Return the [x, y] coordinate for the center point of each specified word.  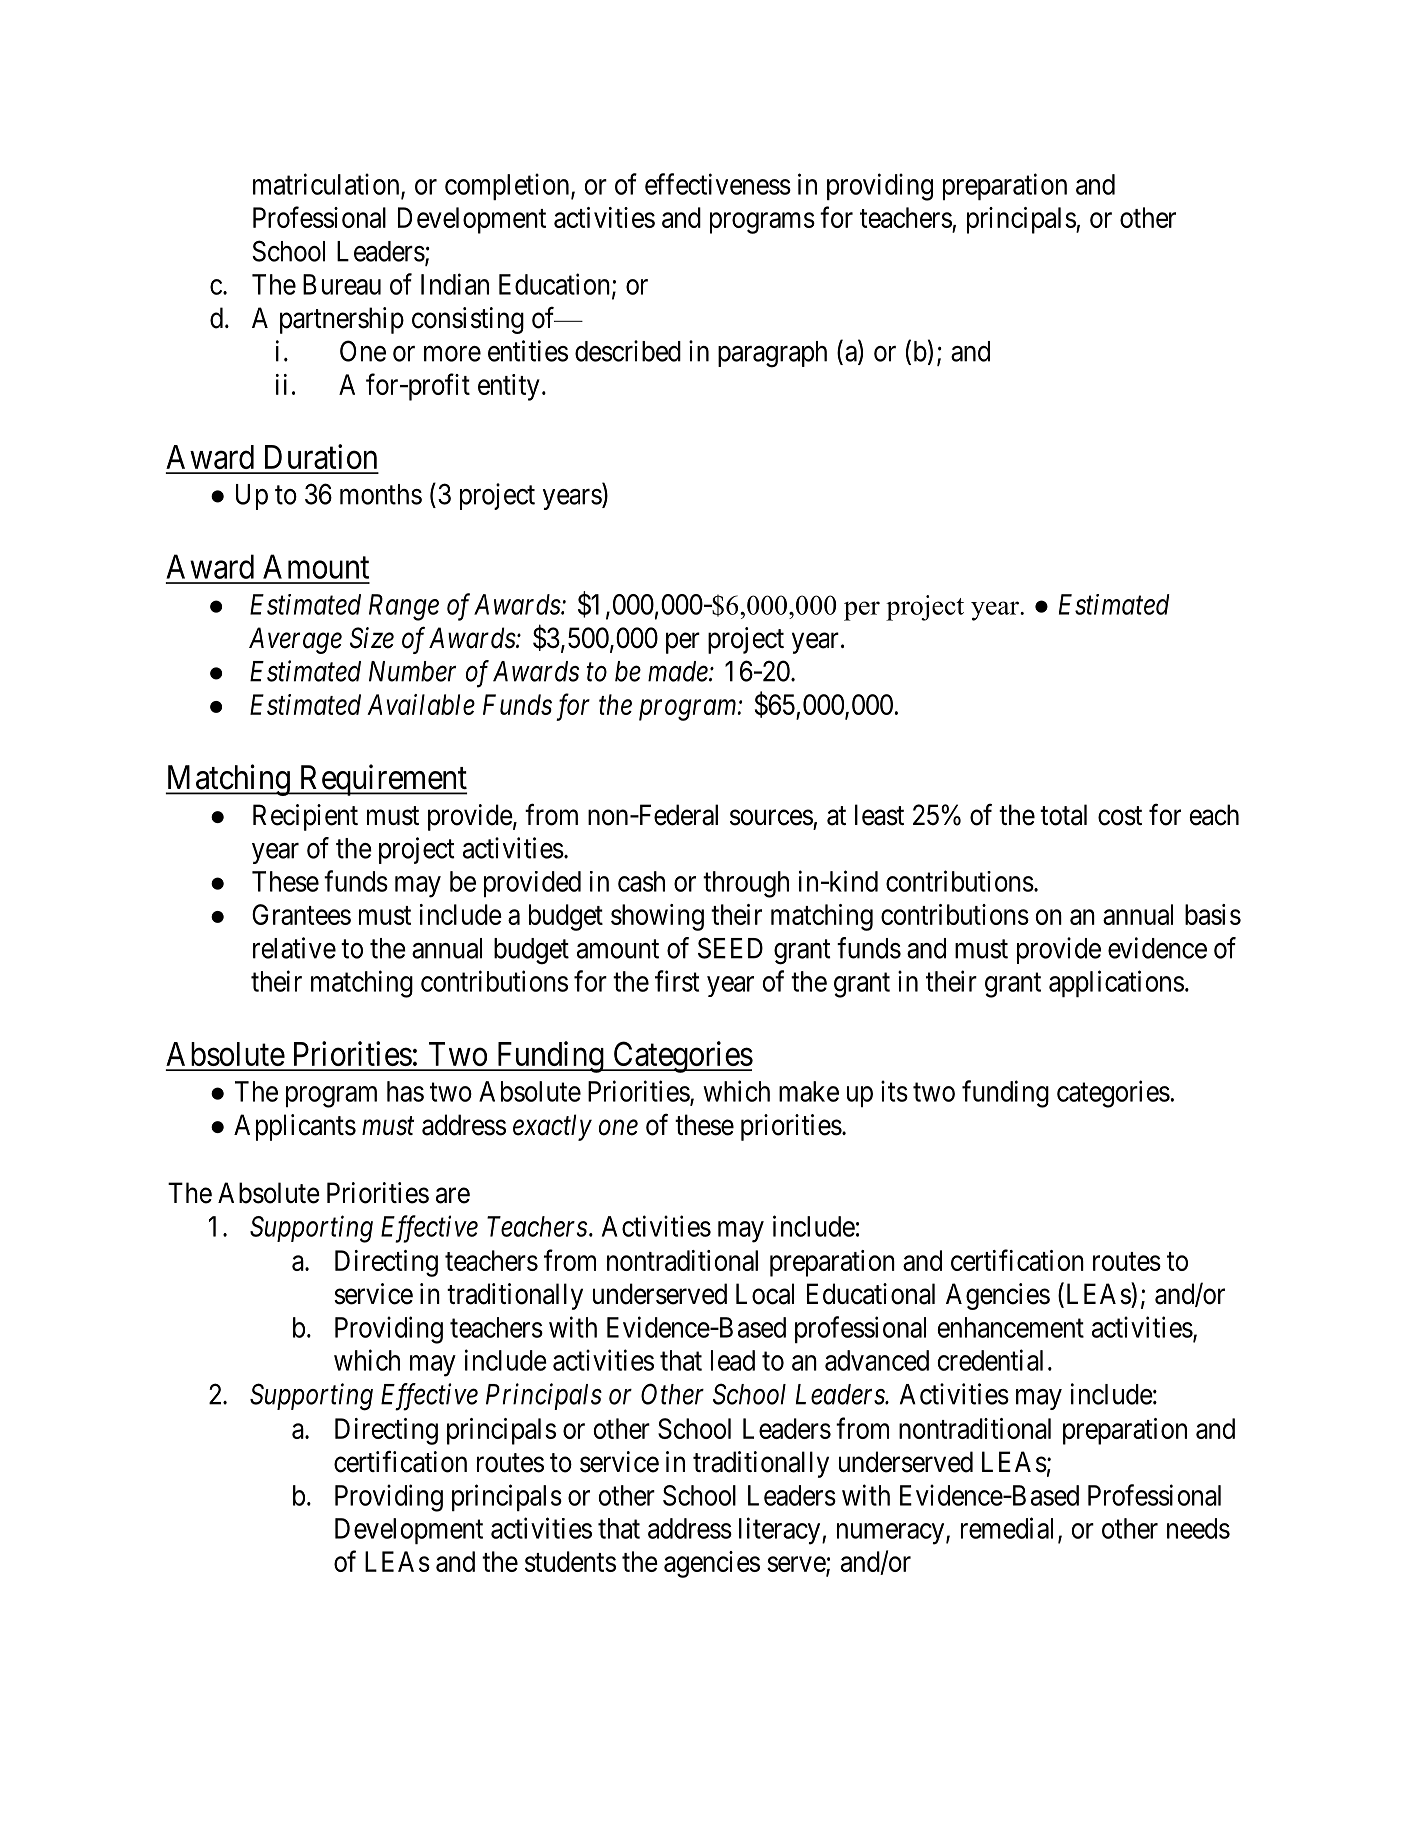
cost [1120, 816]
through [746, 884]
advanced [877, 1360]
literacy [781, 1531]
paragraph [772, 354]
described [628, 351]
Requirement [382, 780]
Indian [455, 284]
